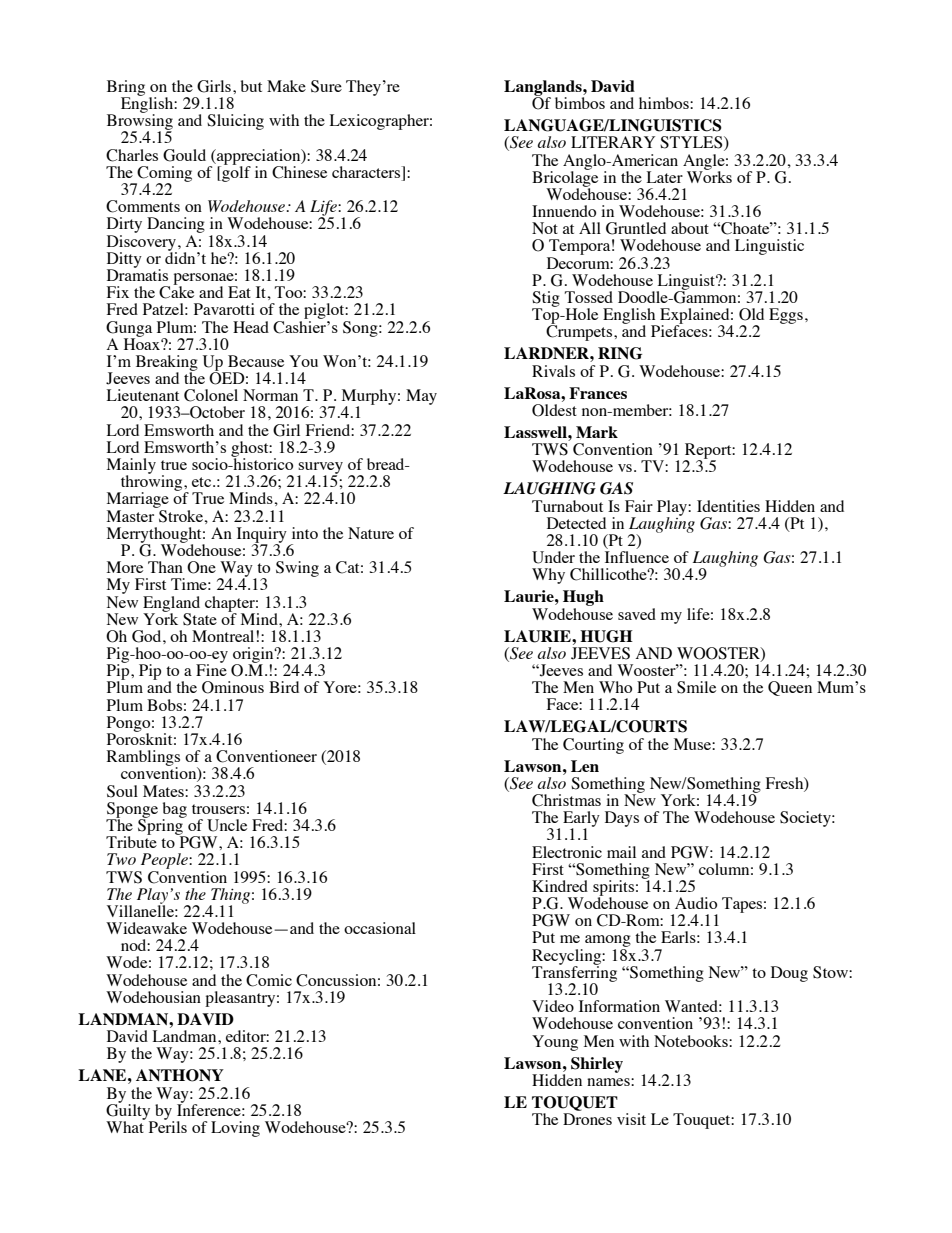  I want to click on Electronic, so click(567, 852).
